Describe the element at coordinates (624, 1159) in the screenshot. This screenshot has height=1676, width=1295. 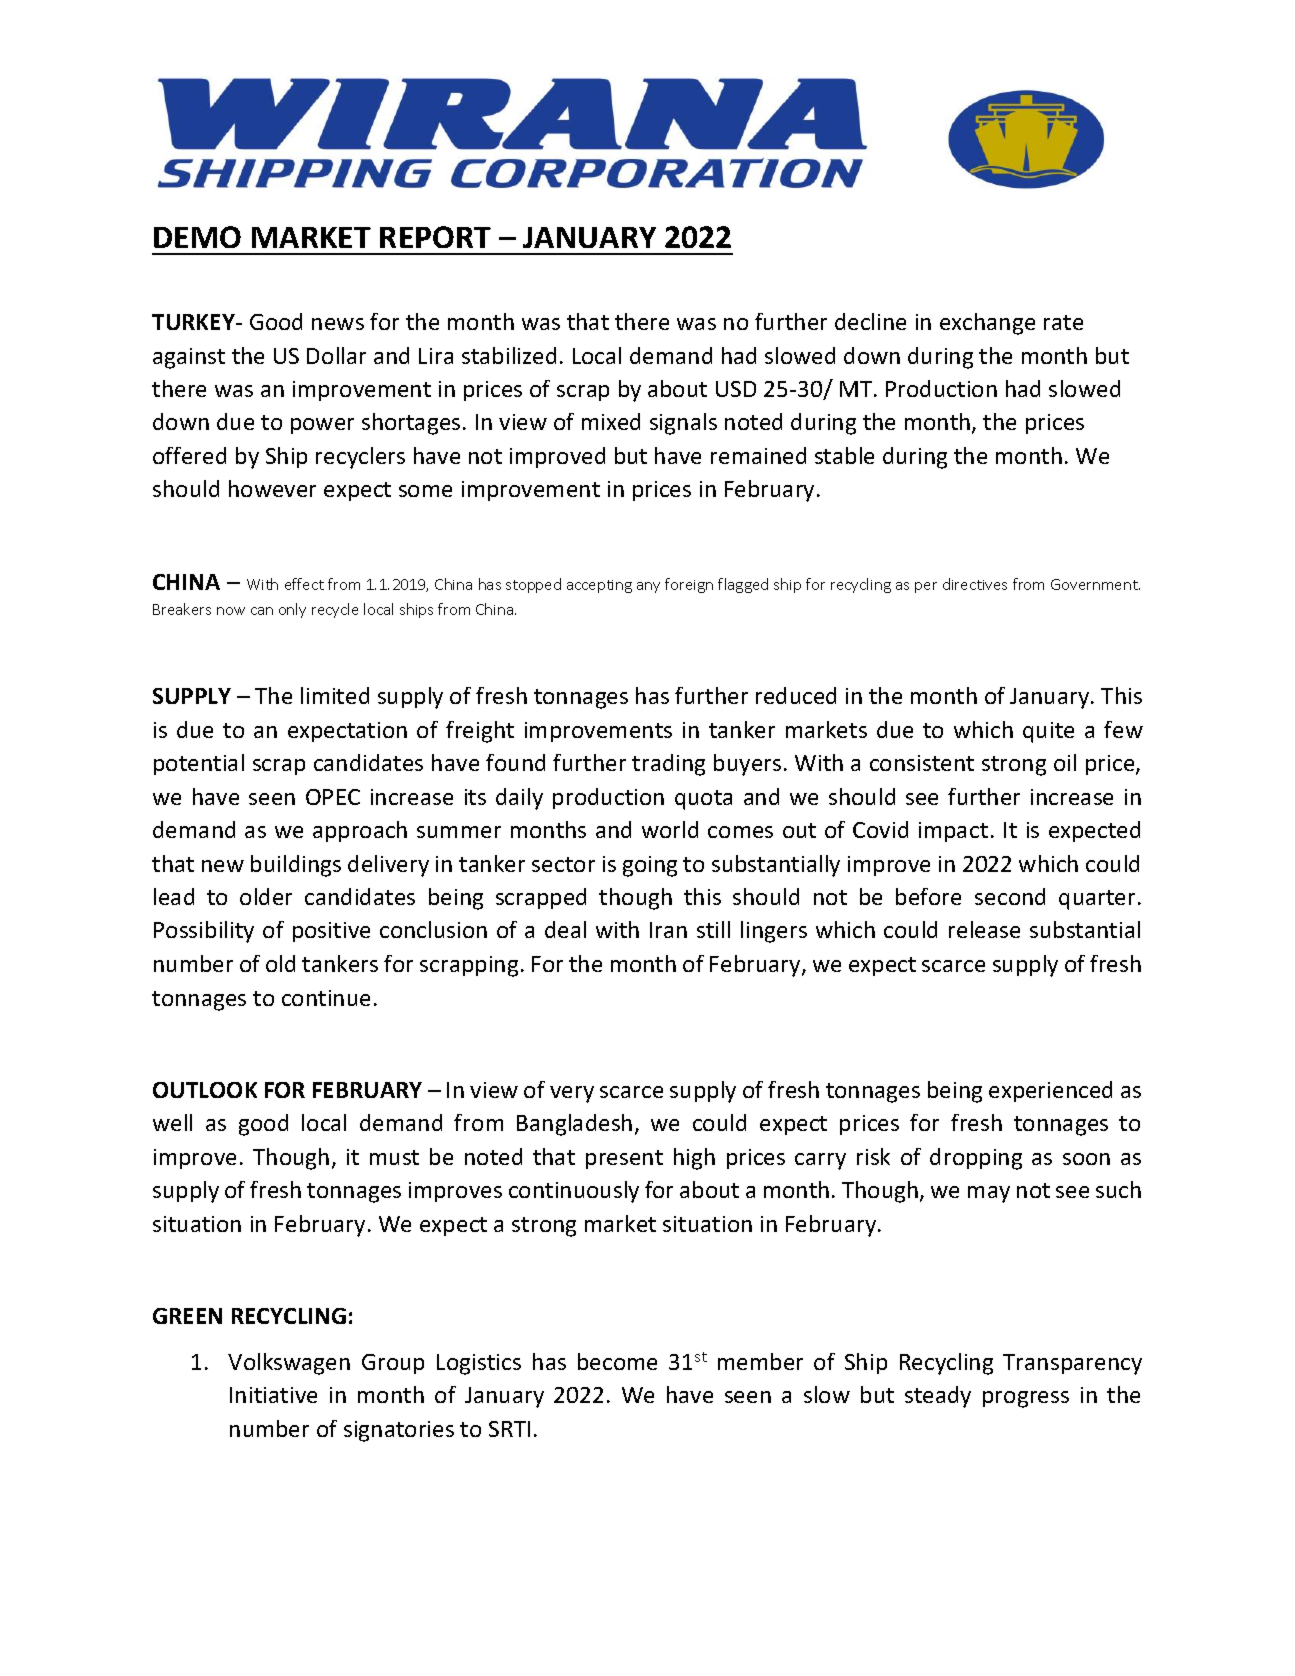
I see `present` at that location.
